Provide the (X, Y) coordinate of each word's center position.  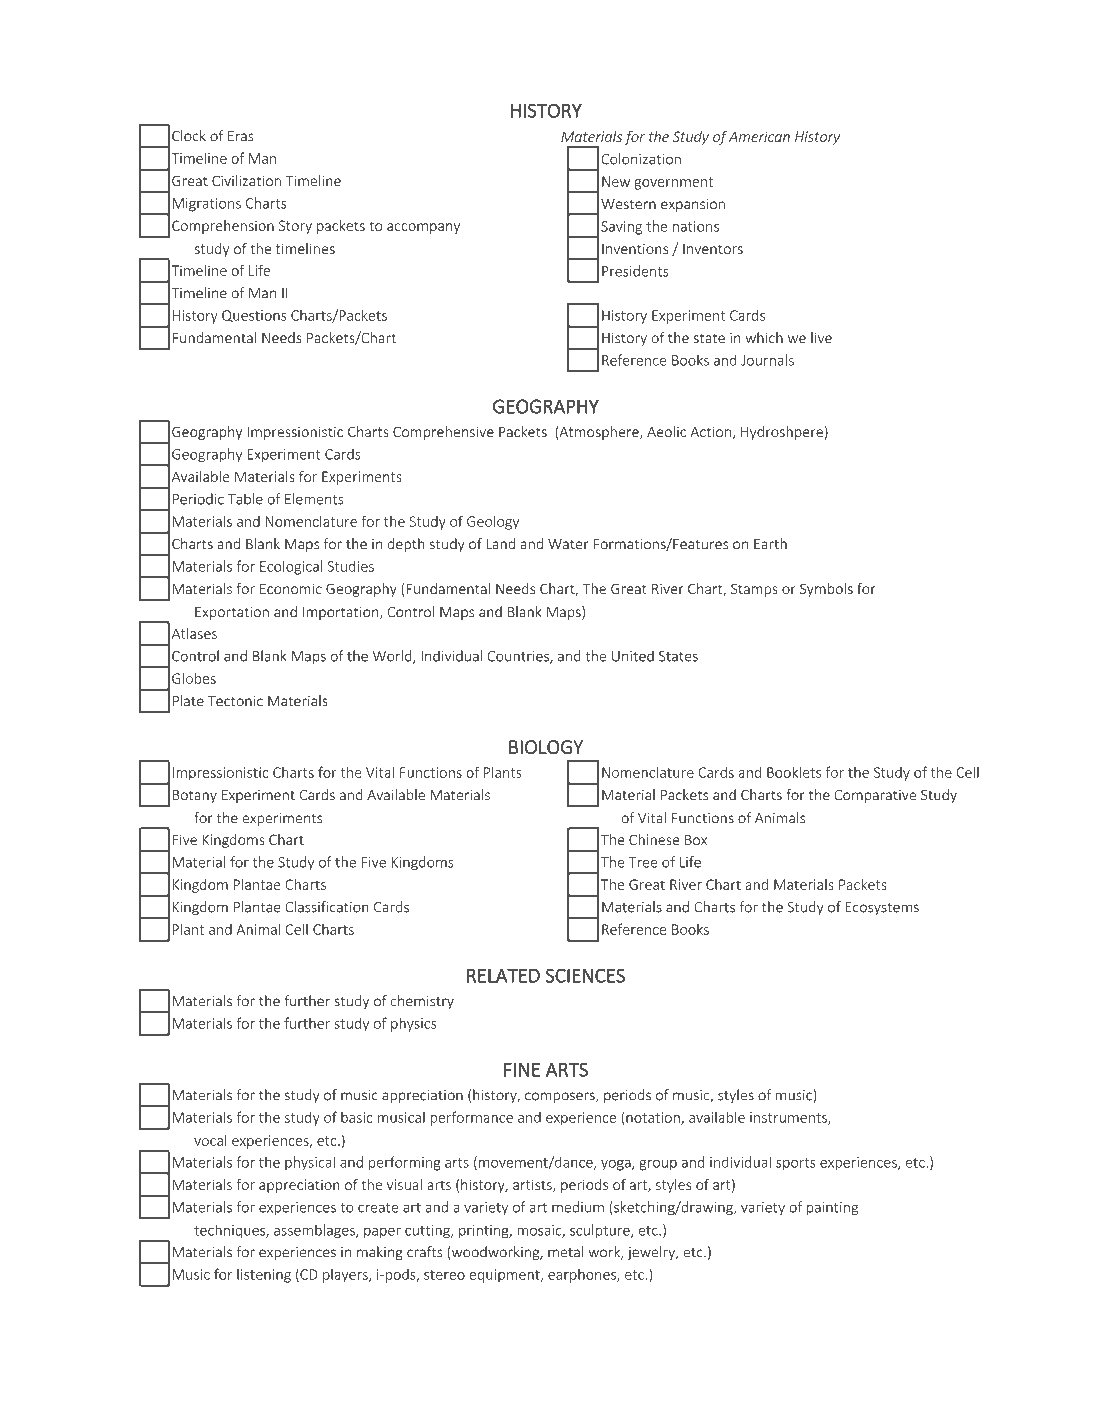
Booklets (794, 772)
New (616, 181)
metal (565, 1252)
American (759, 136)
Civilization (246, 180)
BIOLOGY (546, 747)
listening (264, 1275)
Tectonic (235, 701)
